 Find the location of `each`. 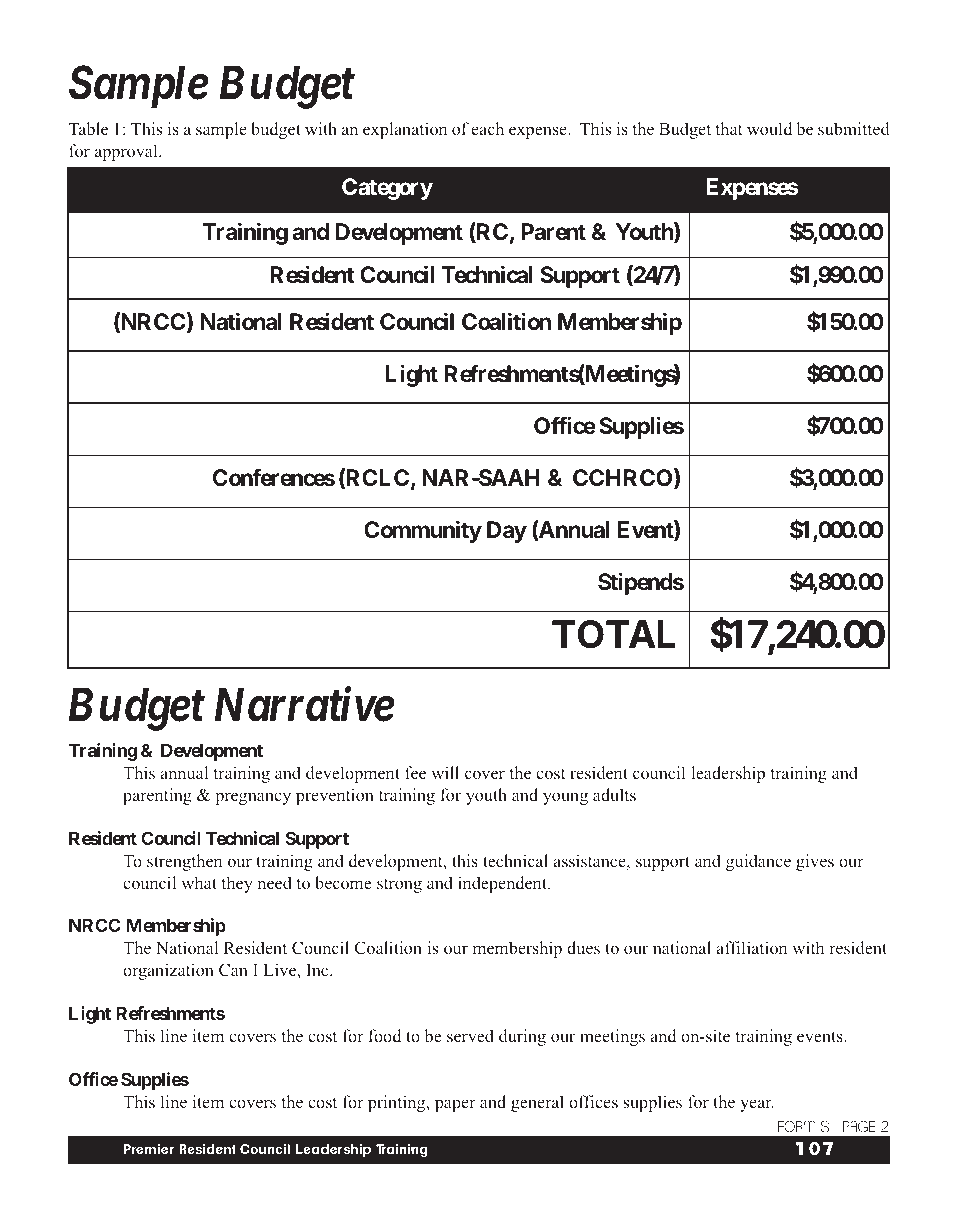

each is located at coordinates (487, 128).
